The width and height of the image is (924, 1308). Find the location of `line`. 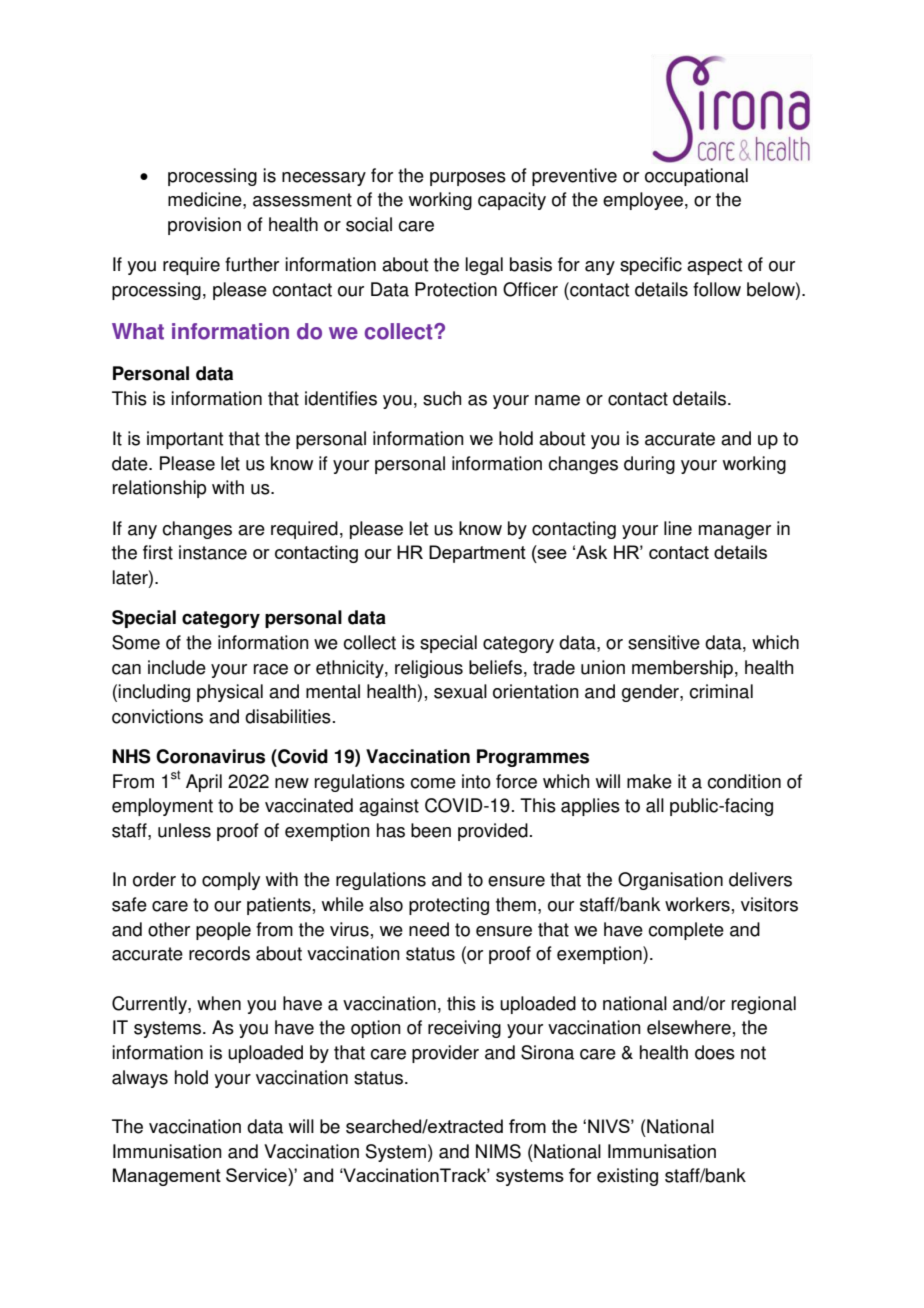

line is located at coordinates (678, 528).
